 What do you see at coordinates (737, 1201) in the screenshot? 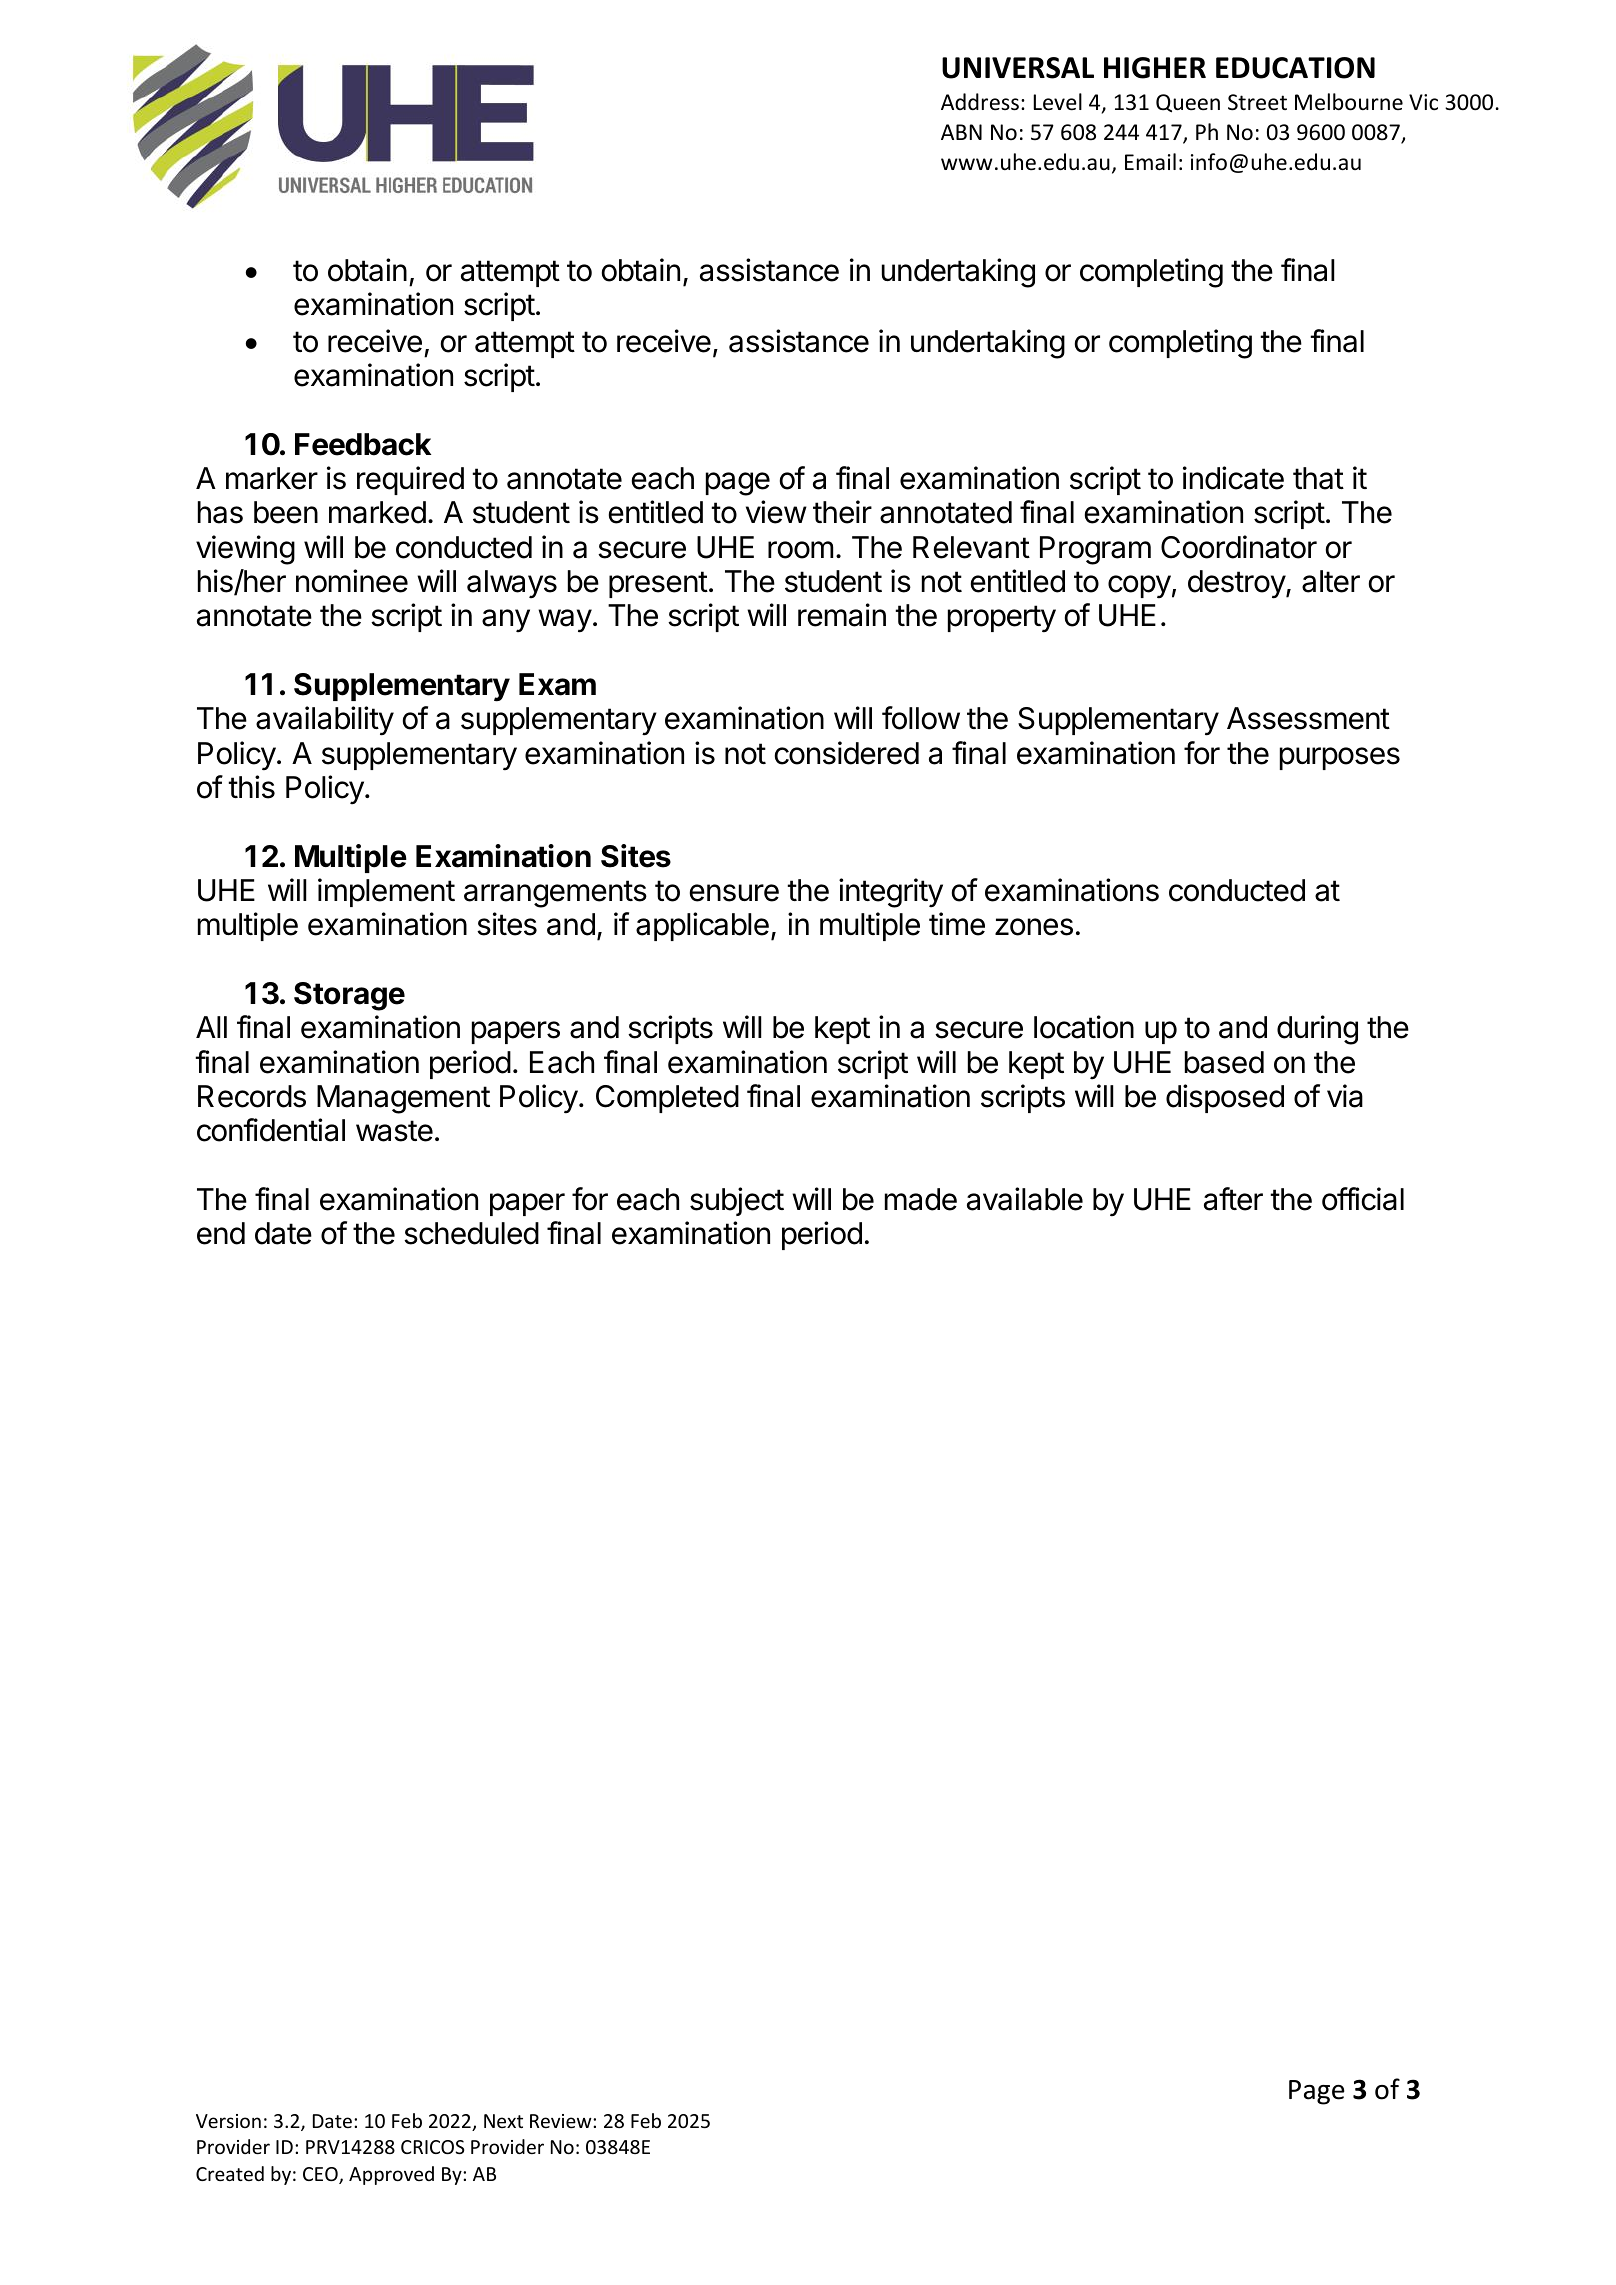
I see `subject` at bounding box center [737, 1201].
